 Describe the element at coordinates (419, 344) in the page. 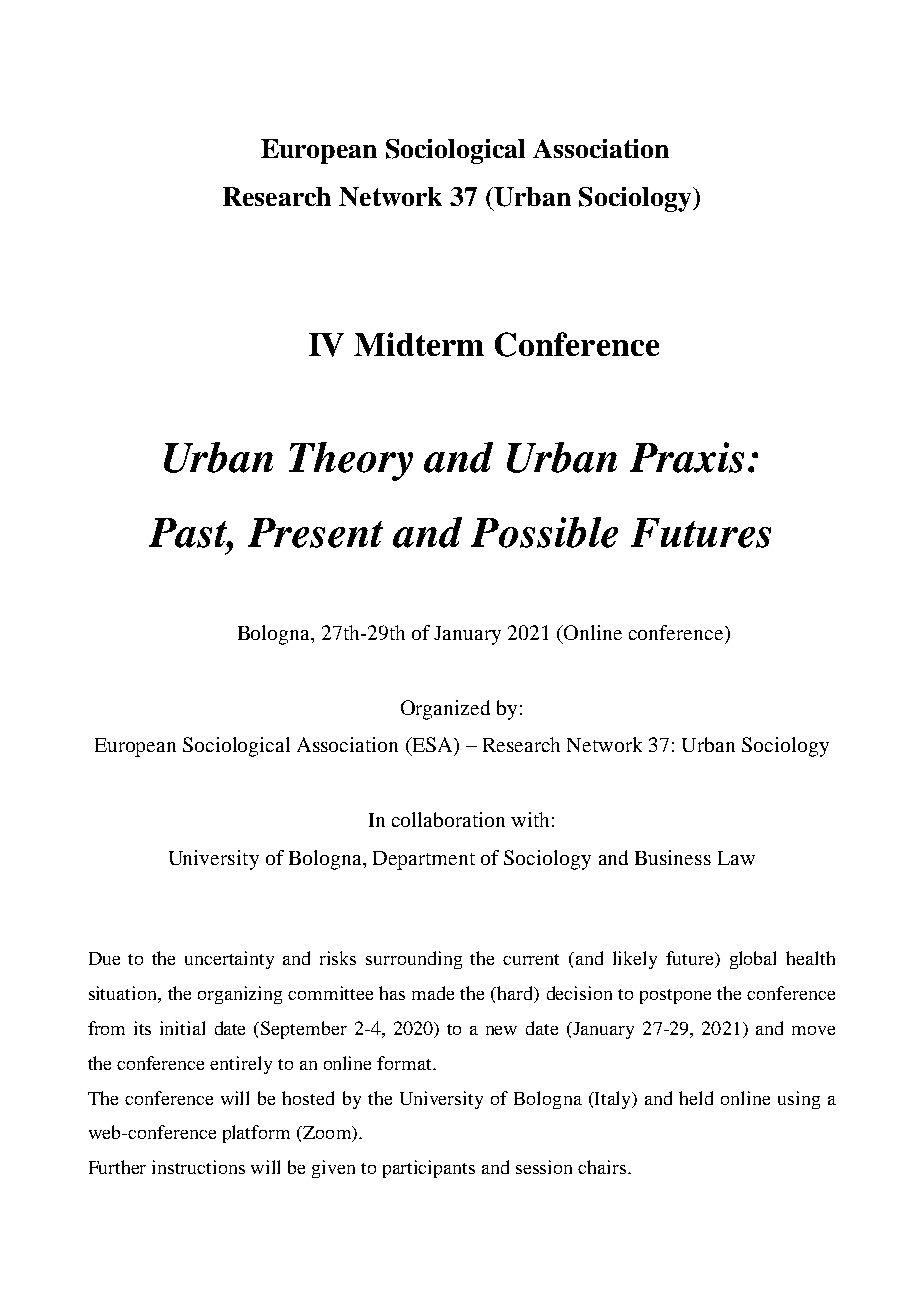

I see `Midterm` at that location.
